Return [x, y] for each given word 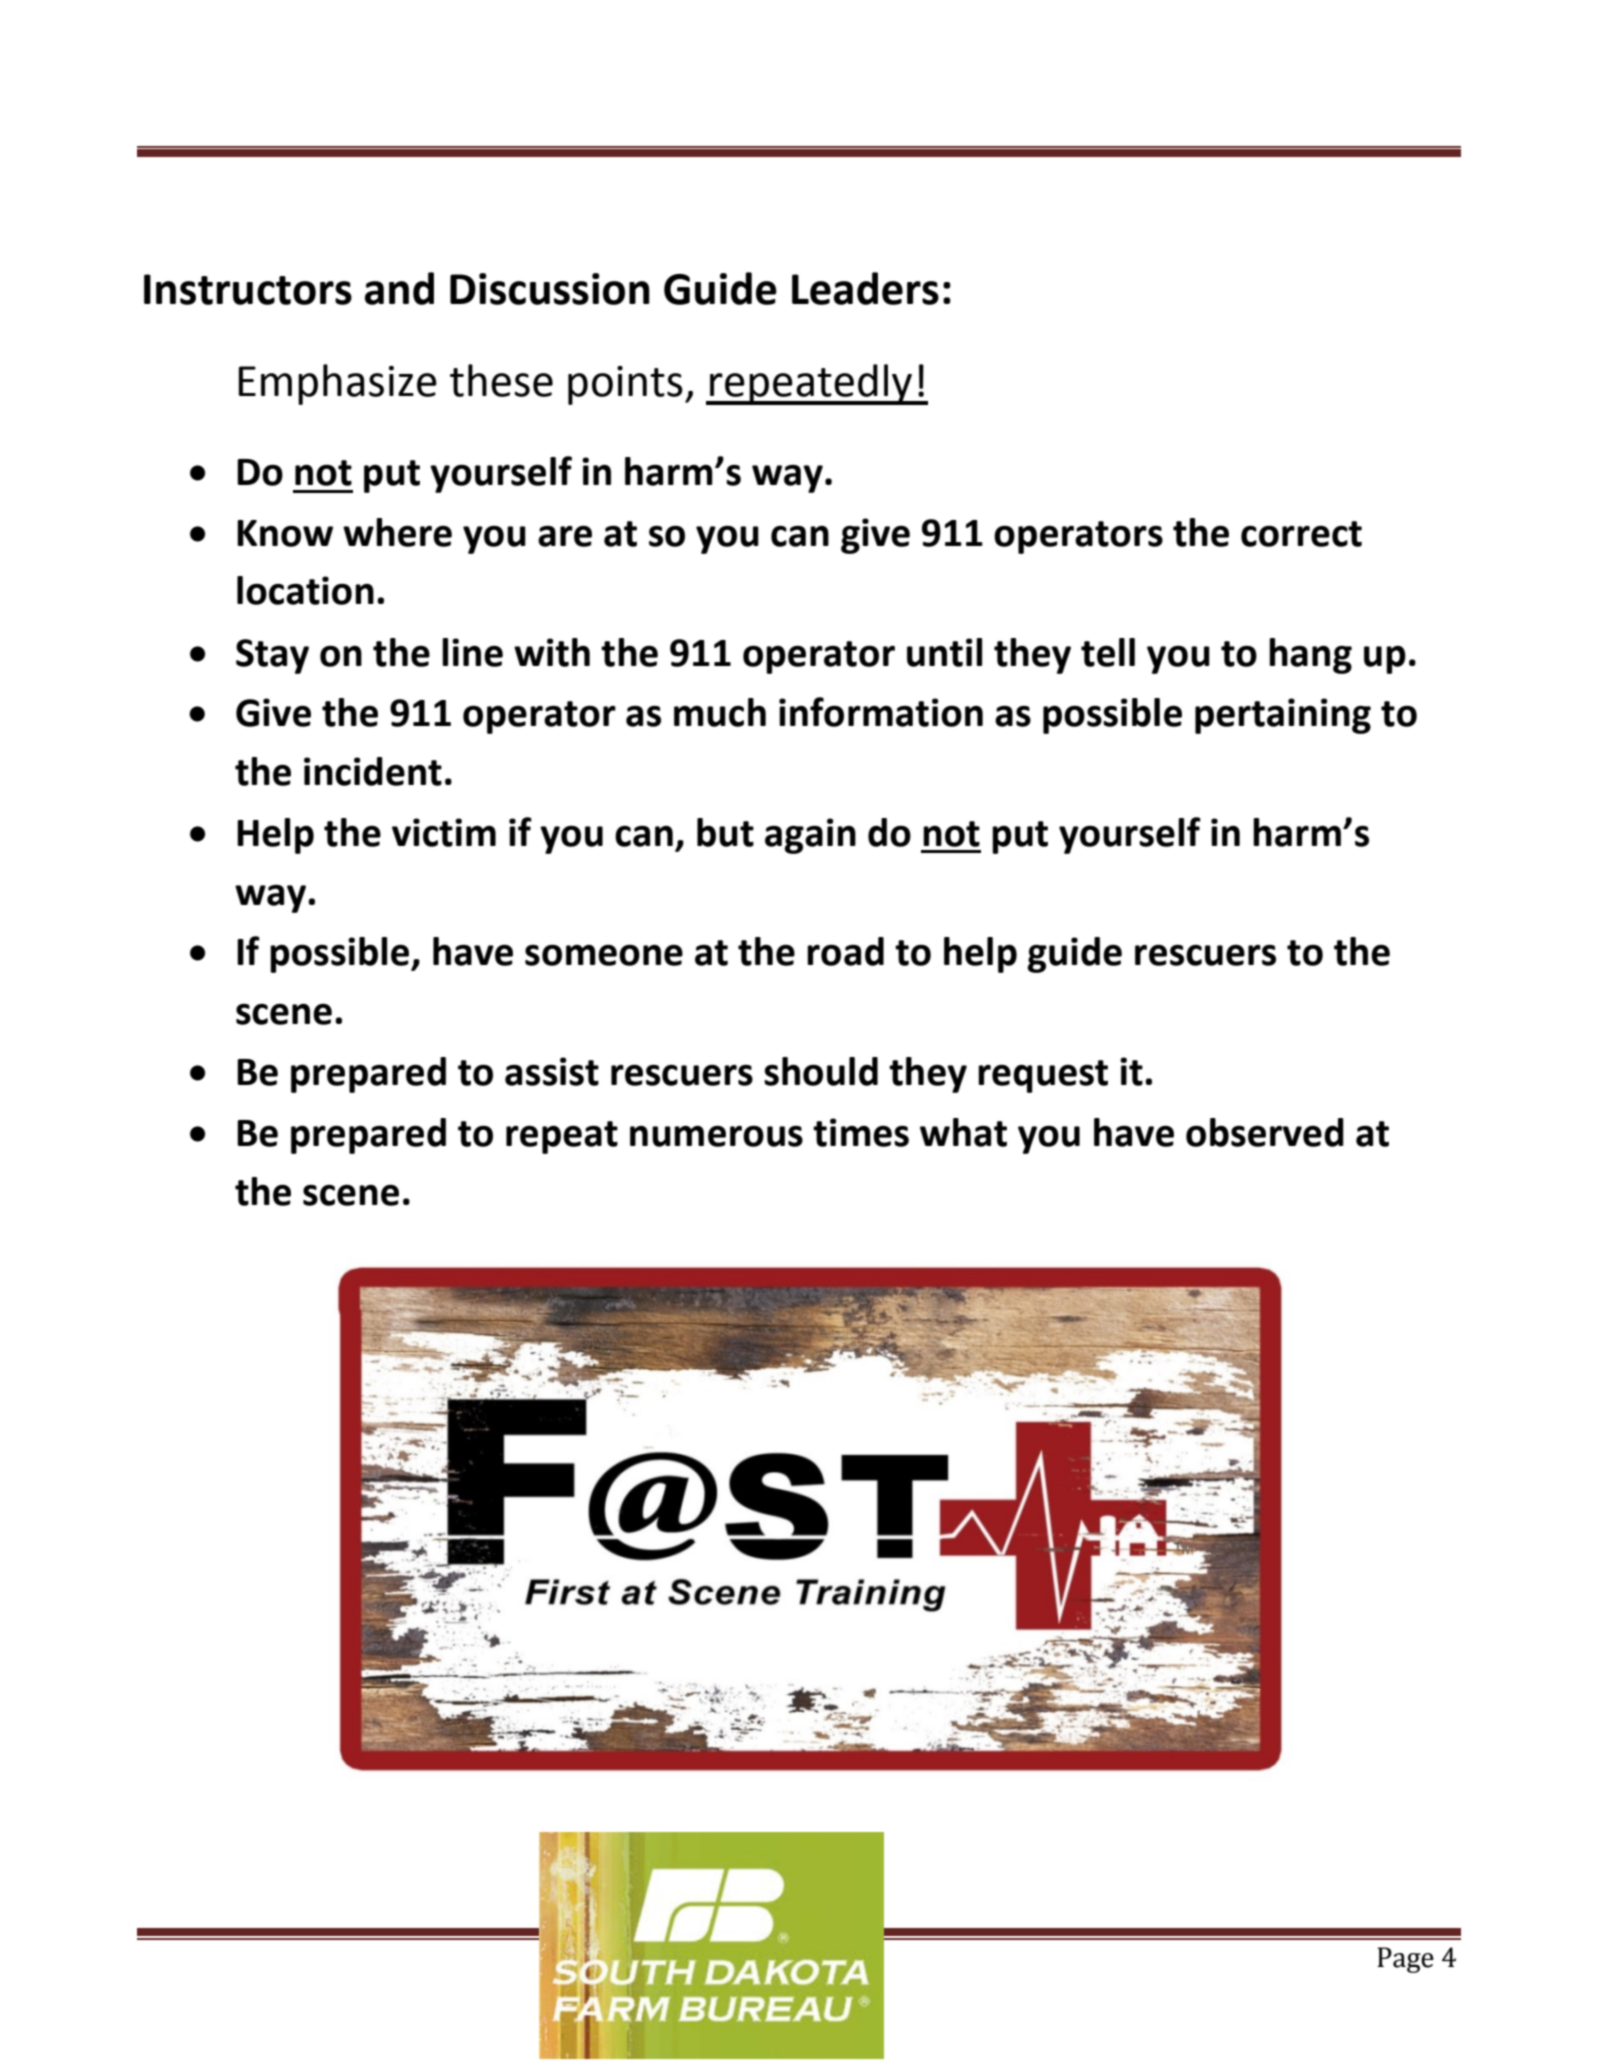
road [845, 951]
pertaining [1283, 716]
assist [552, 1071]
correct [1301, 534]
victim [444, 832]
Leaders [865, 288]
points [625, 385]
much [720, 712]
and [399, 288]
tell [1108, 652]
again [810, 836]
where [397, 532]
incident [373, 771]
